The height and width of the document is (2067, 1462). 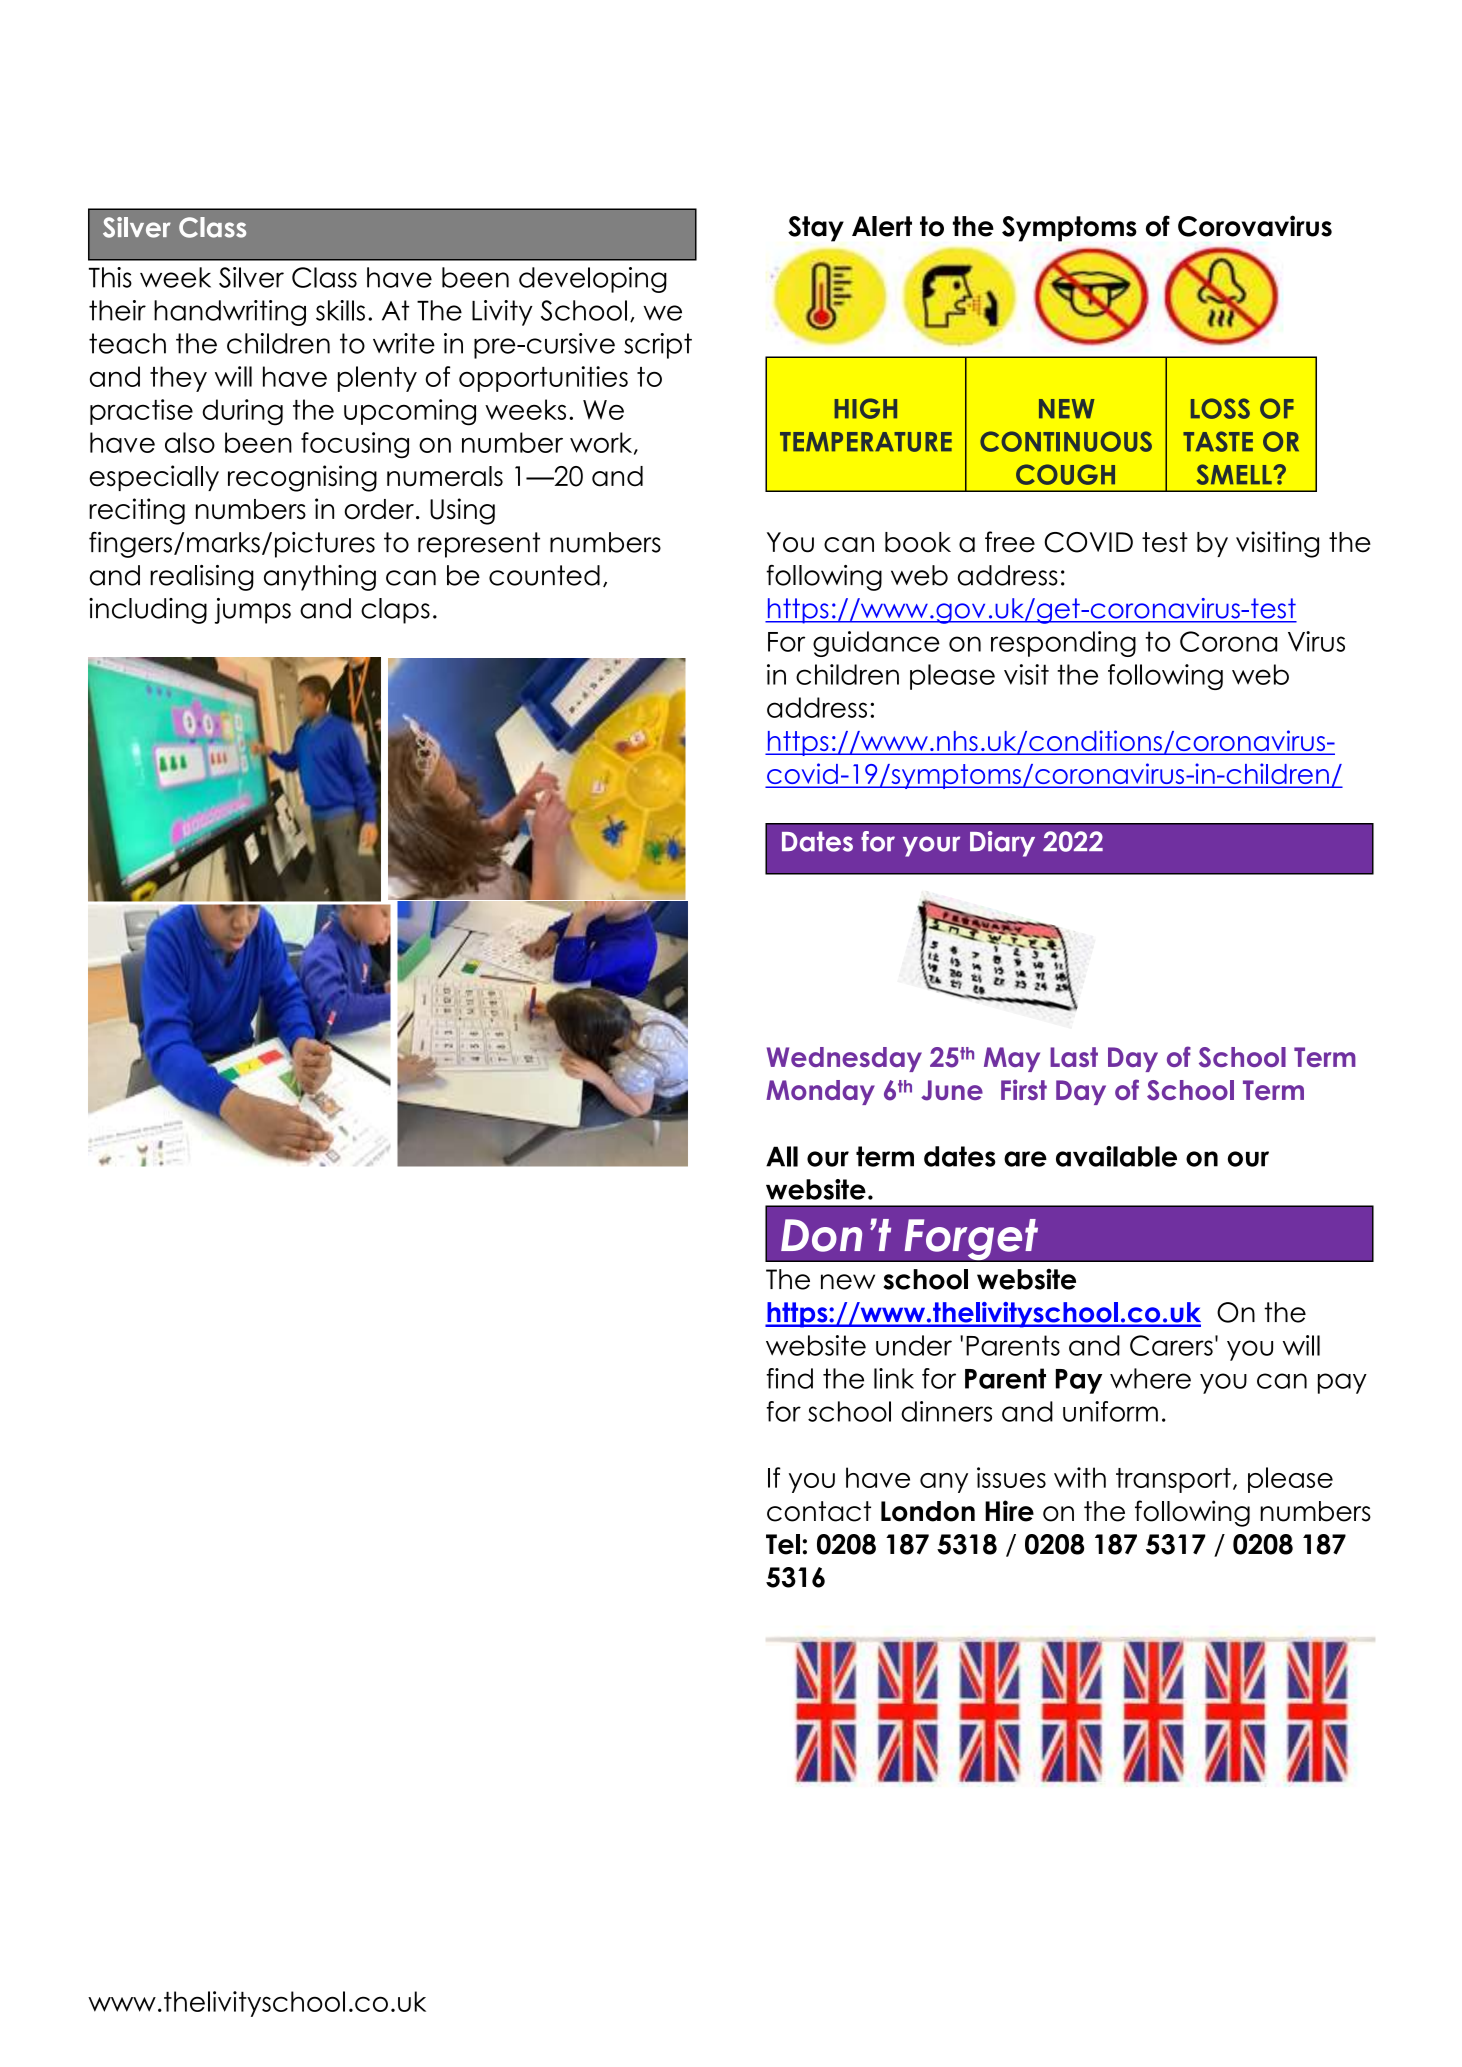 I want to click on handwriting, so click(x=230, y=313).
